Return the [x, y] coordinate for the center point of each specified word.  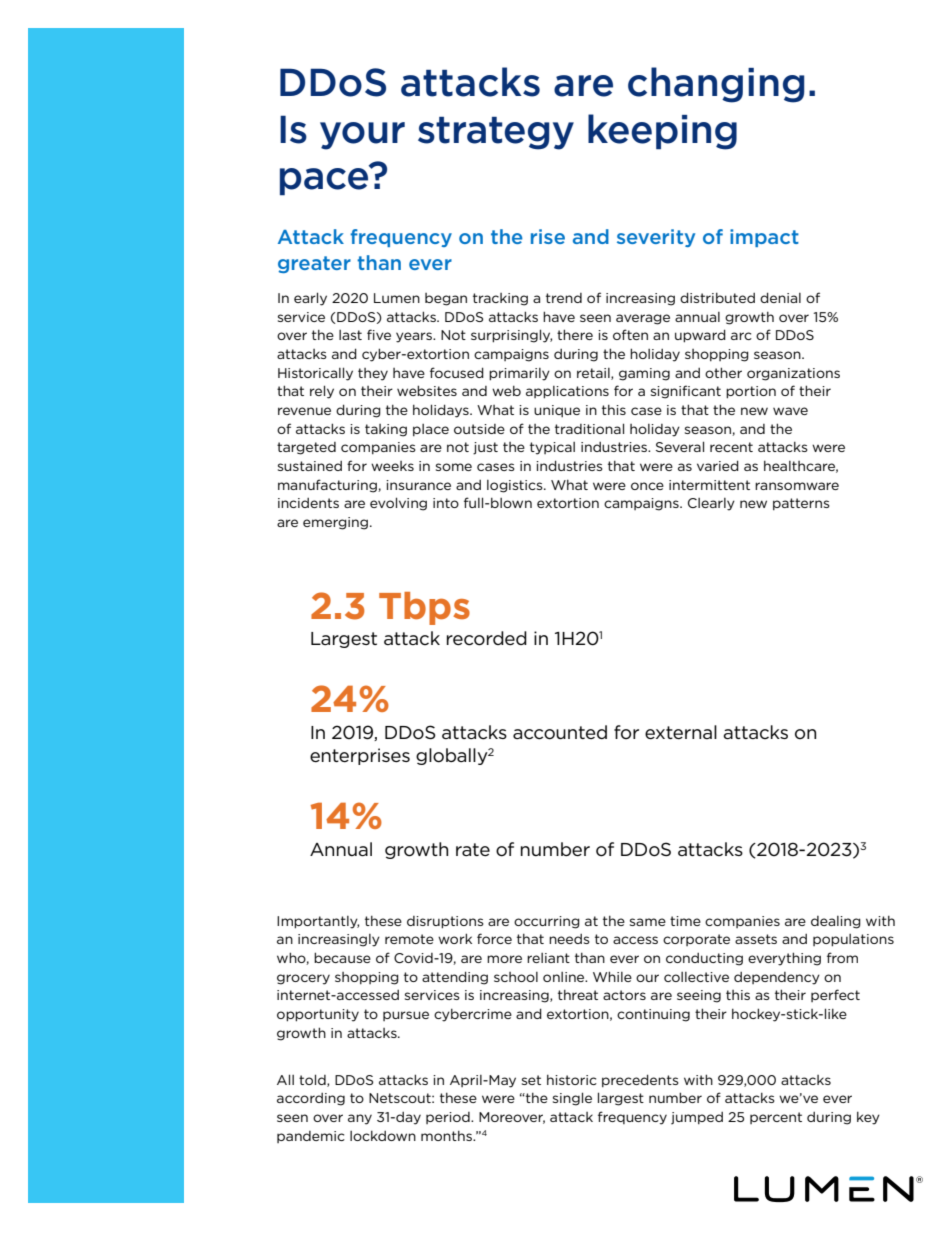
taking [386, 430]
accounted [560, 732]
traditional [589, 428]
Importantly [318, 922]
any [360, 1119]
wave [790, 411]
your [362, 136]
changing [716, 85]
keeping [662, 132]
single [572, 1099]
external [681, 732]
